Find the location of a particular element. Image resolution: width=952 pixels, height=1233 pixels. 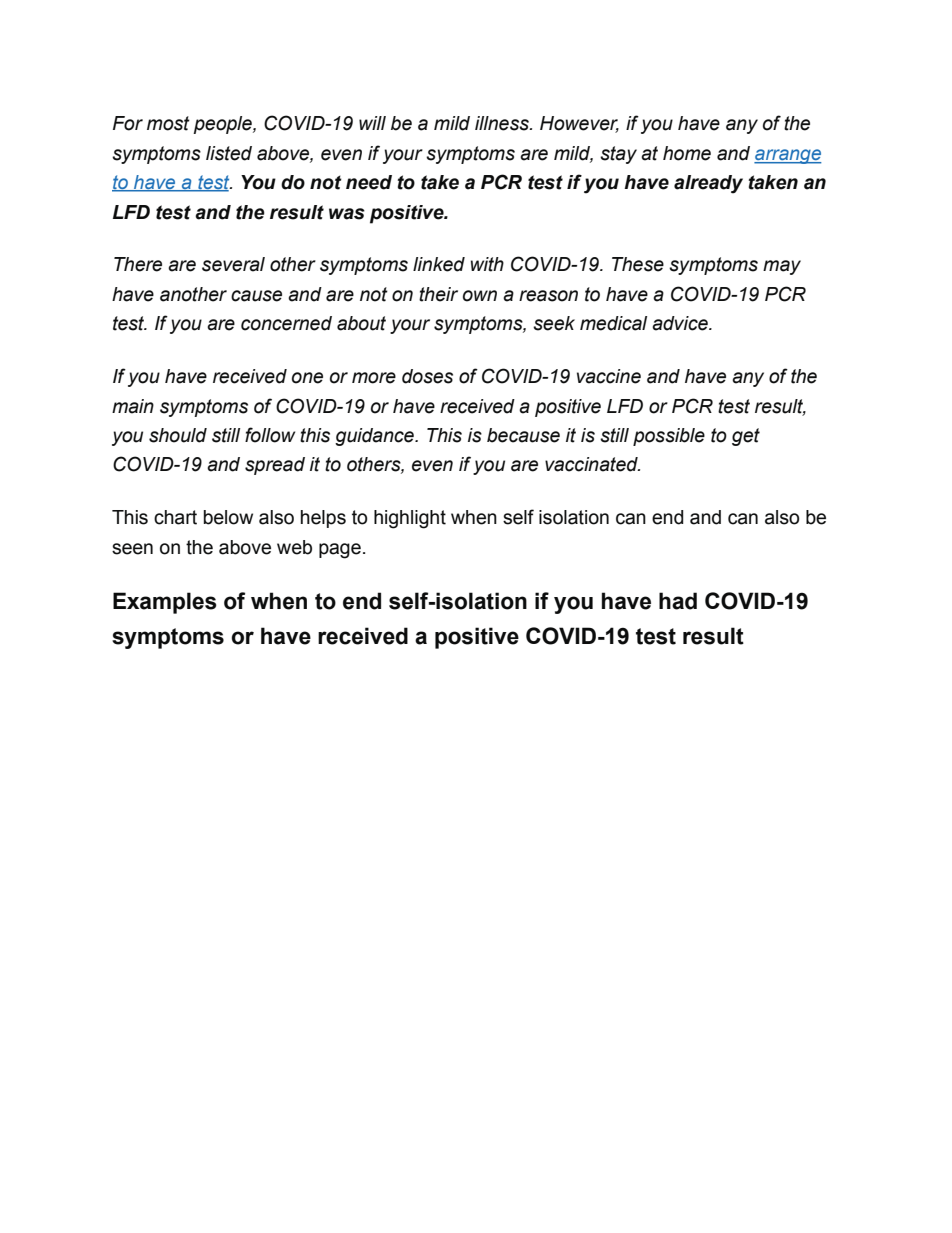

may is located at coordinates (782, 267).
